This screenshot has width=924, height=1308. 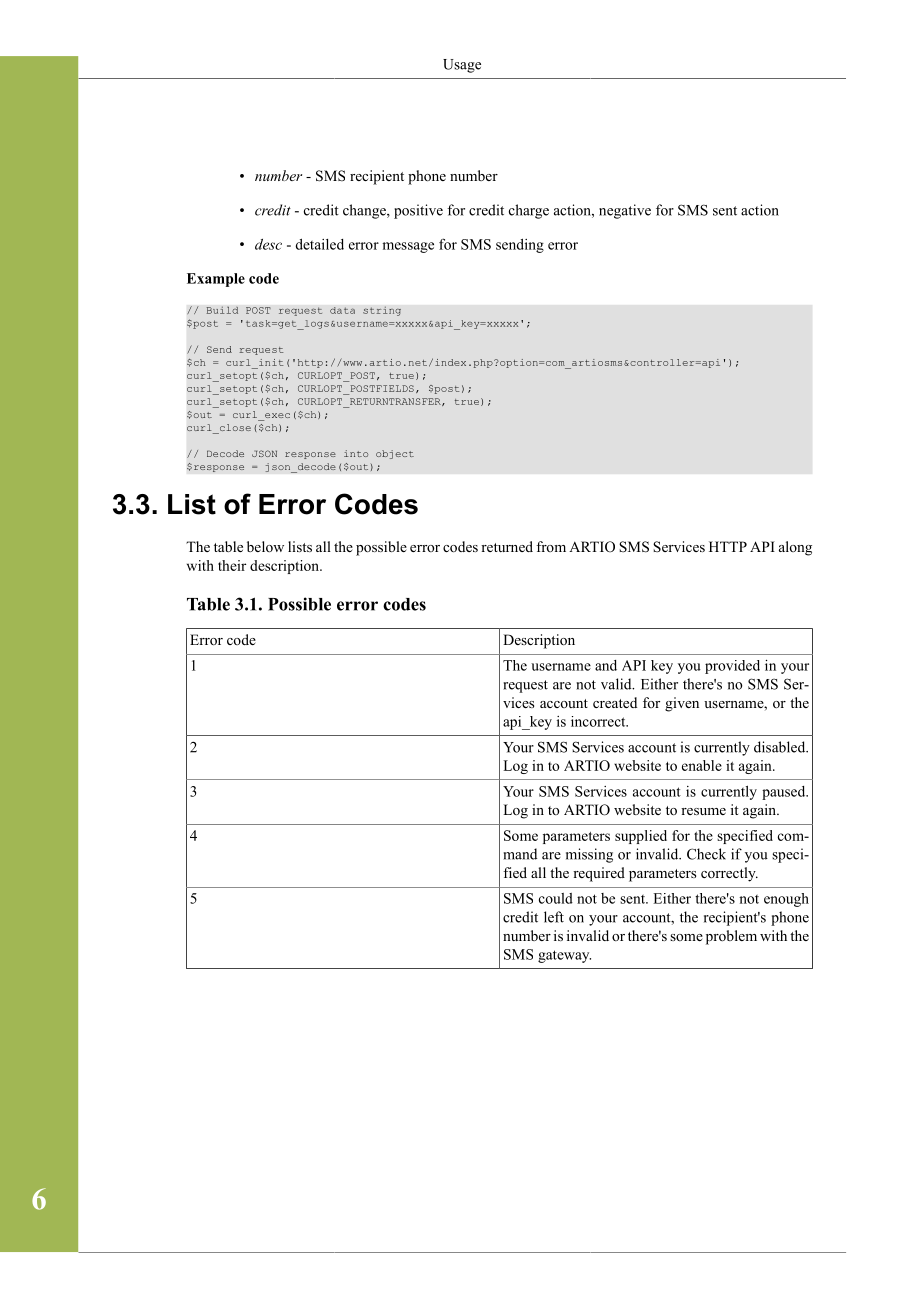 What do you see at coordinates (682, 704) in the screenshot?
I see `given` at bounding box center [682, 704].
